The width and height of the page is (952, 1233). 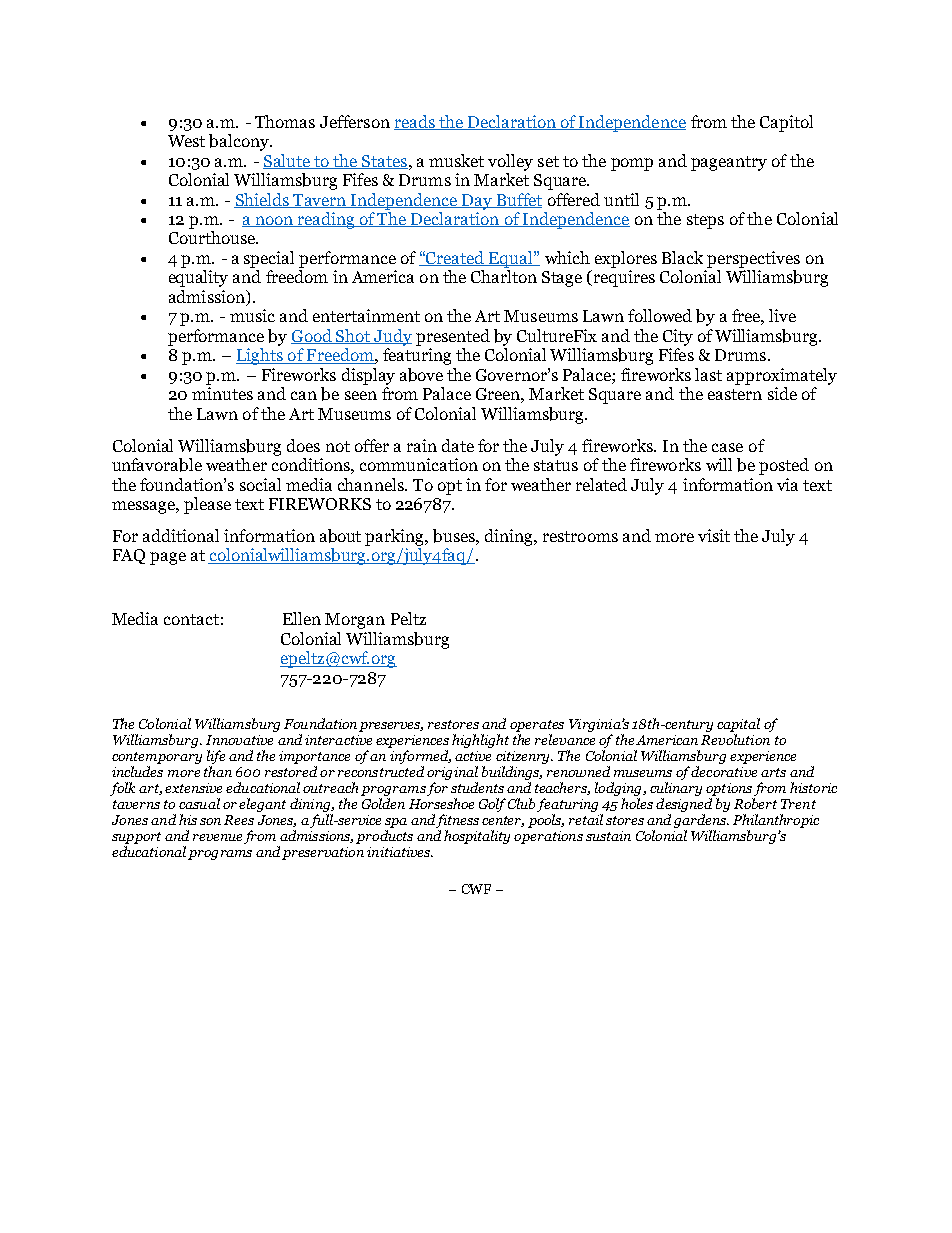 What do you see at coordinates (217, 837) in the page?
I see `revenue` at bounding box center [217, 837].
